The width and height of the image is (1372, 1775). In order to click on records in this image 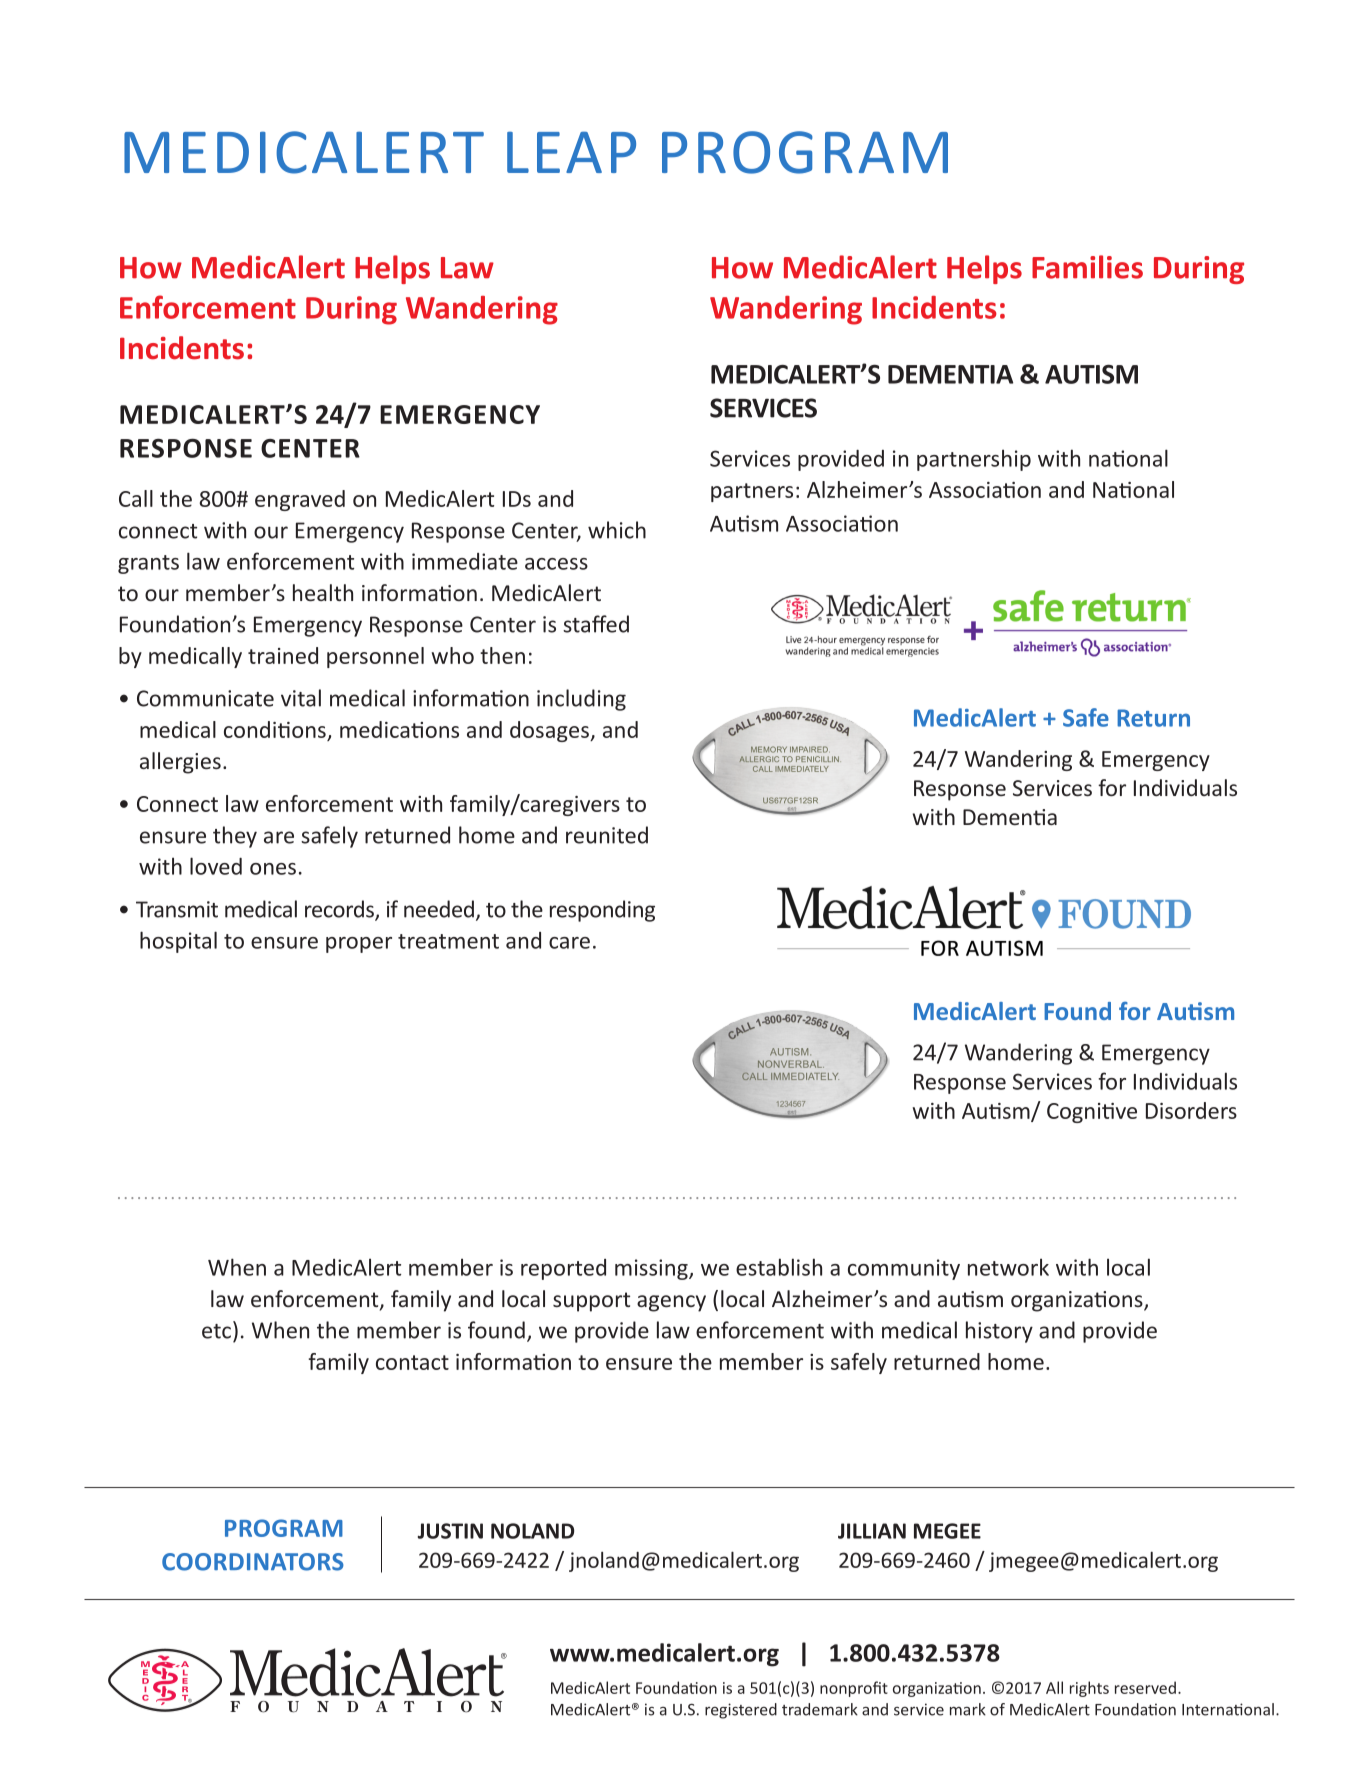, I will do `click(340, 910)`.
